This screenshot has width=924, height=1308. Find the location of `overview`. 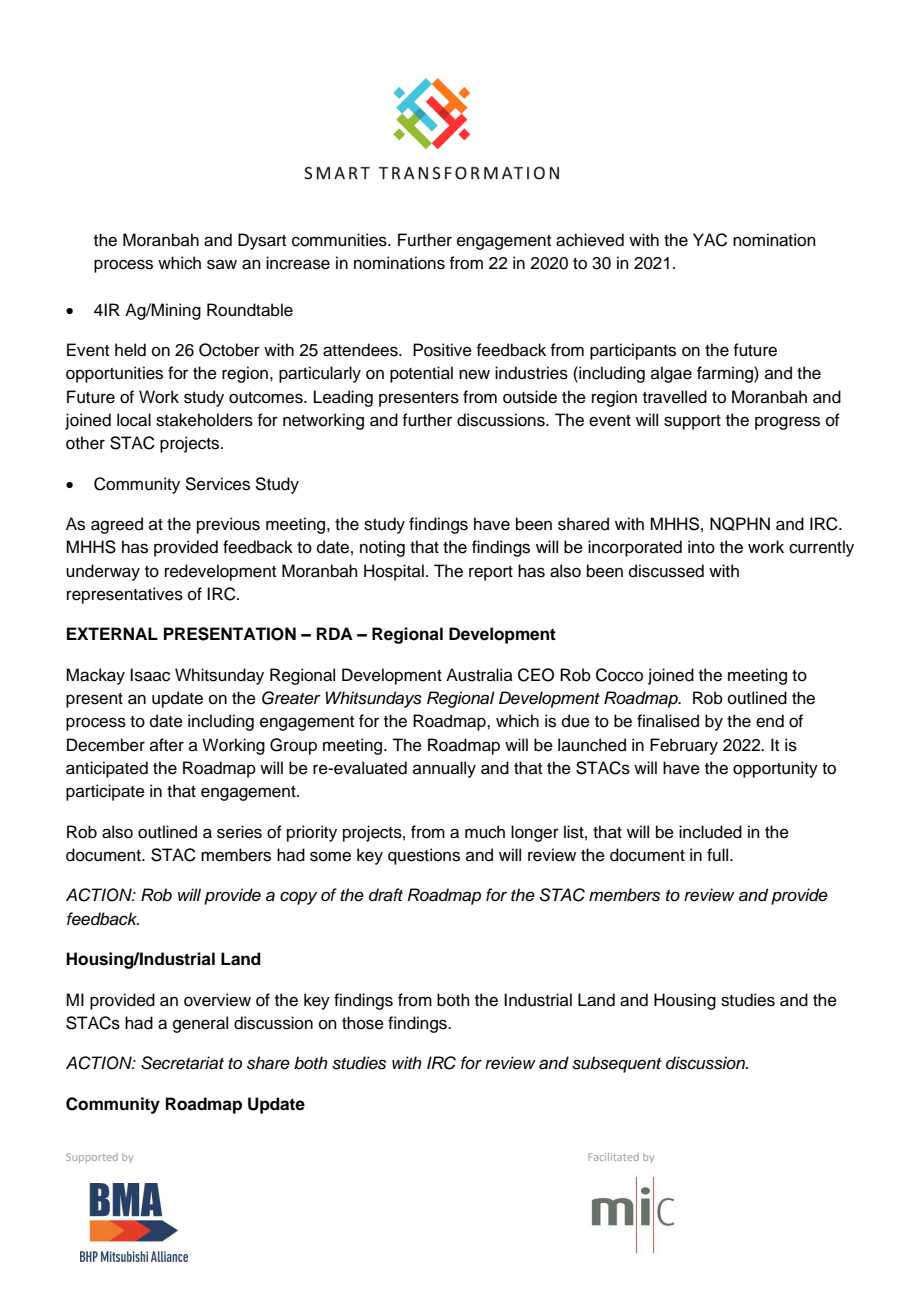

overview is located at coordinates (217, 1000).
